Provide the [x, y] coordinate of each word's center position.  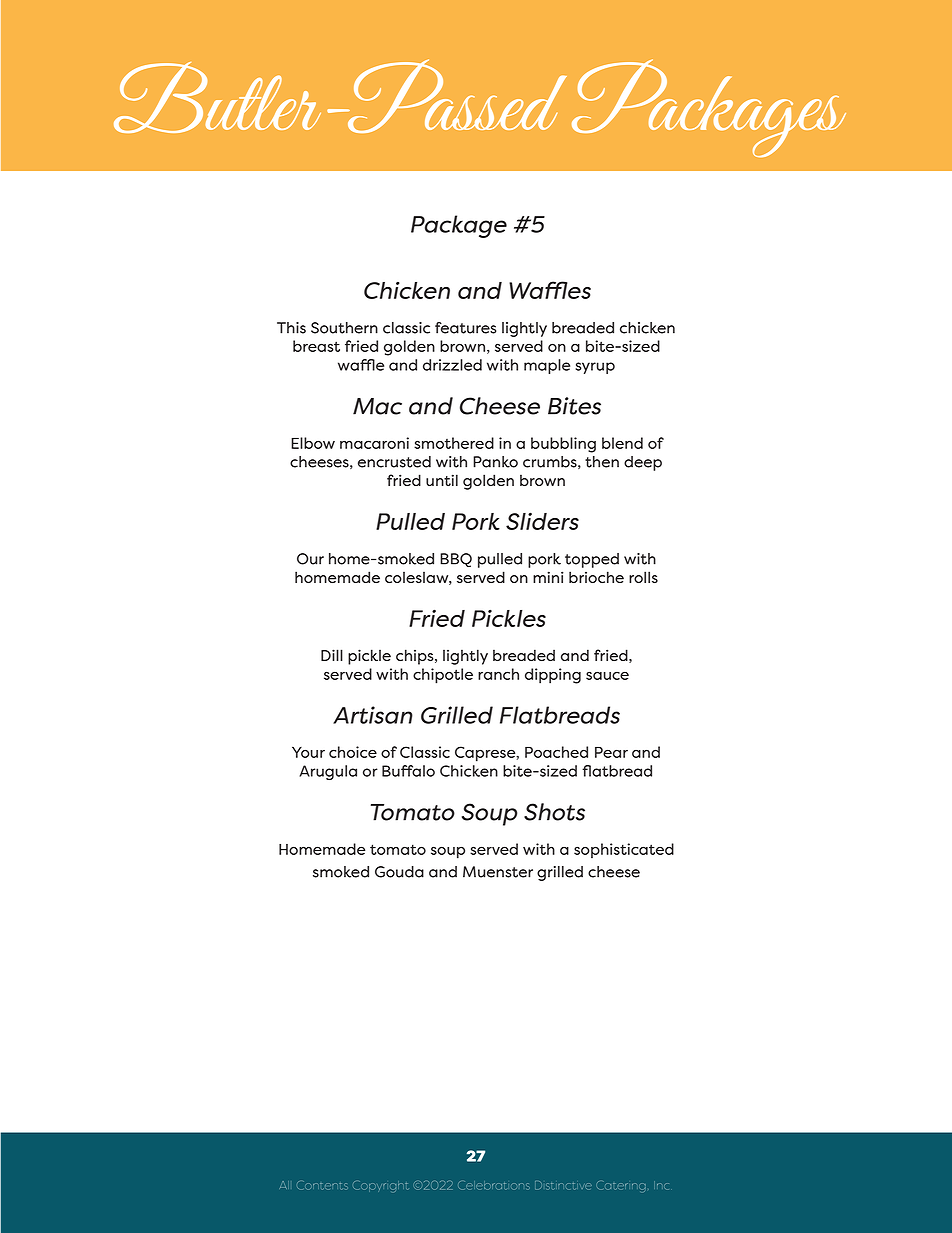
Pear [611, 752]
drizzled [452, 365]
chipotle [443, 676]
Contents [322, 1185]
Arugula [328, 772]
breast [316, 346]
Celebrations [494, 1185]
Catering [621, 1186]
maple [547, 366]
